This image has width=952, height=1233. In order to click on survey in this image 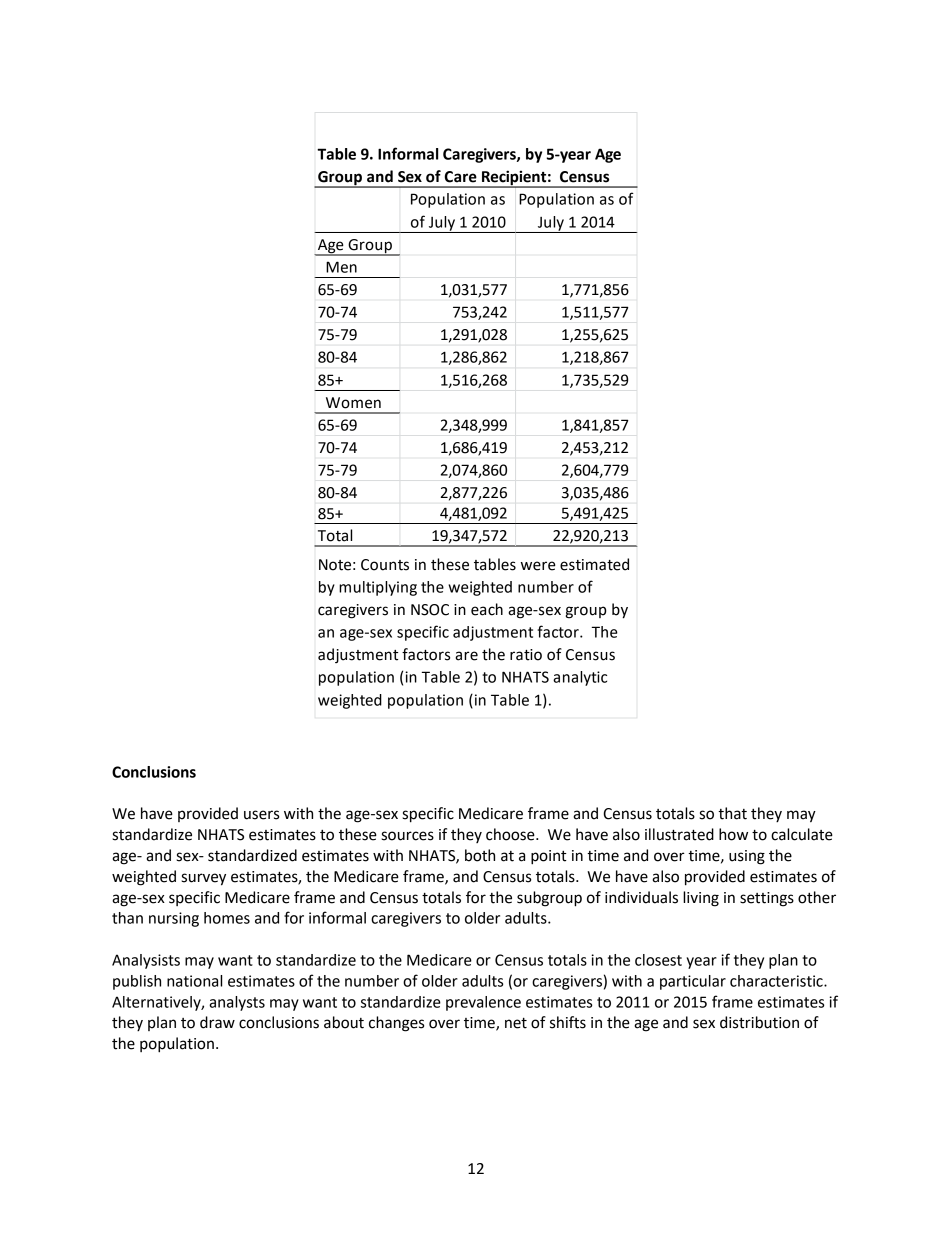, I will do `click(203, 879)`.
